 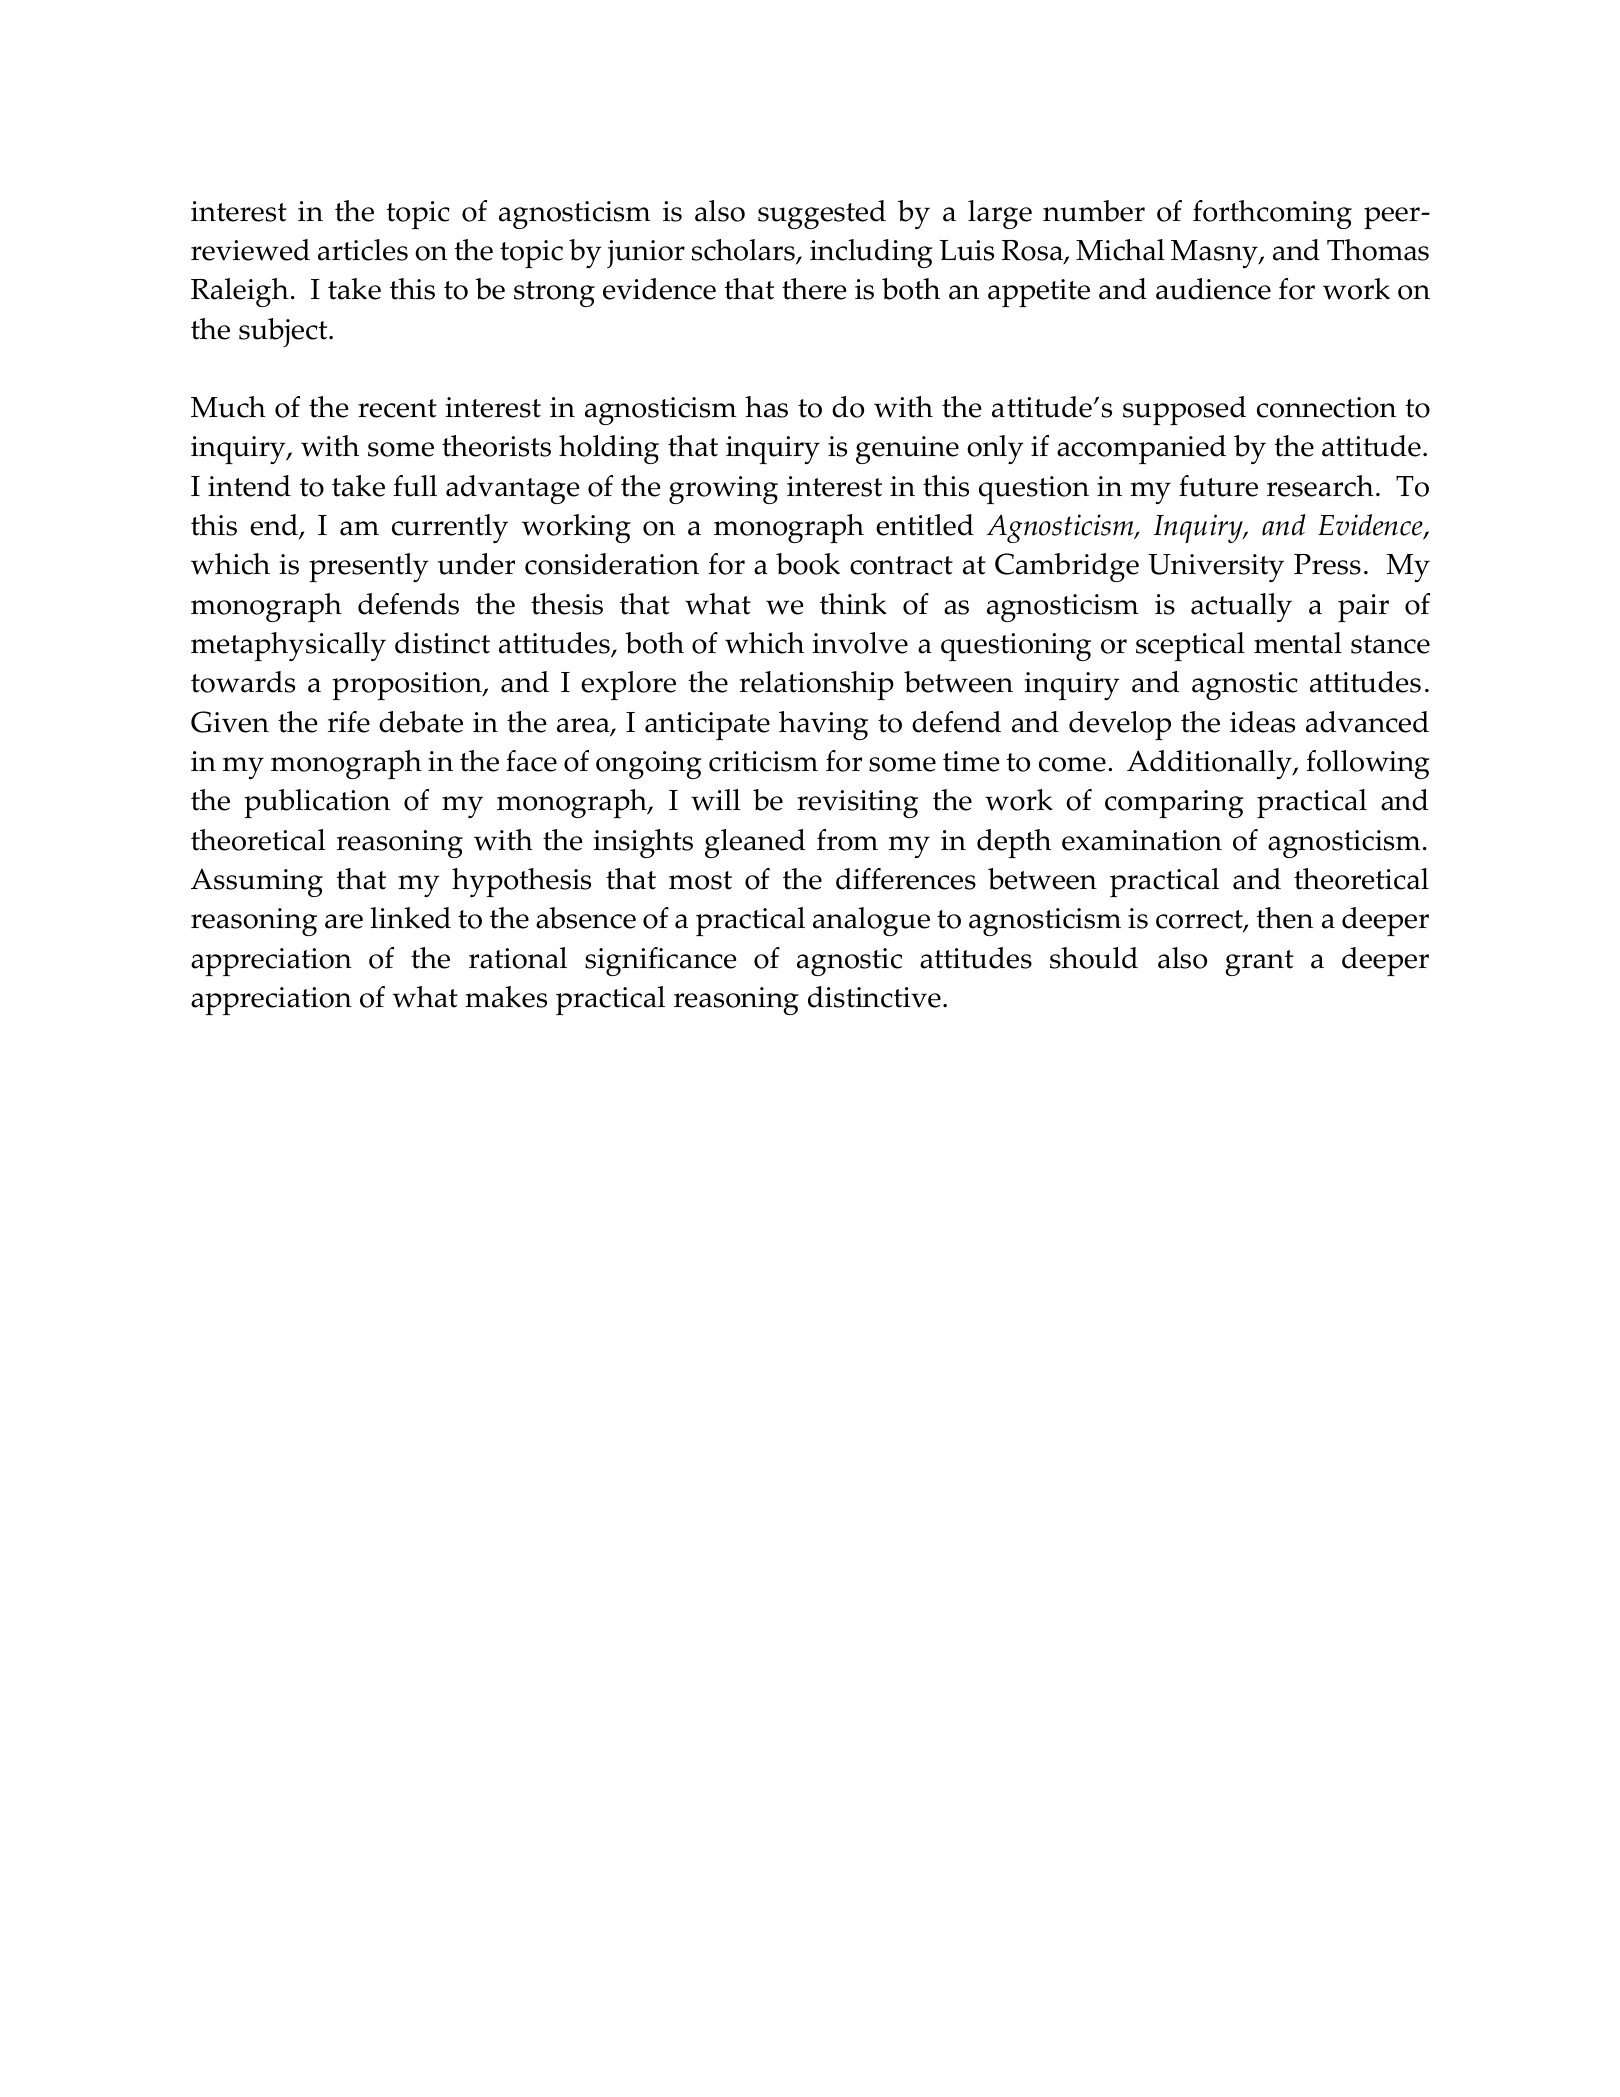 I want to click on makes, so click(x=506, y=997).
